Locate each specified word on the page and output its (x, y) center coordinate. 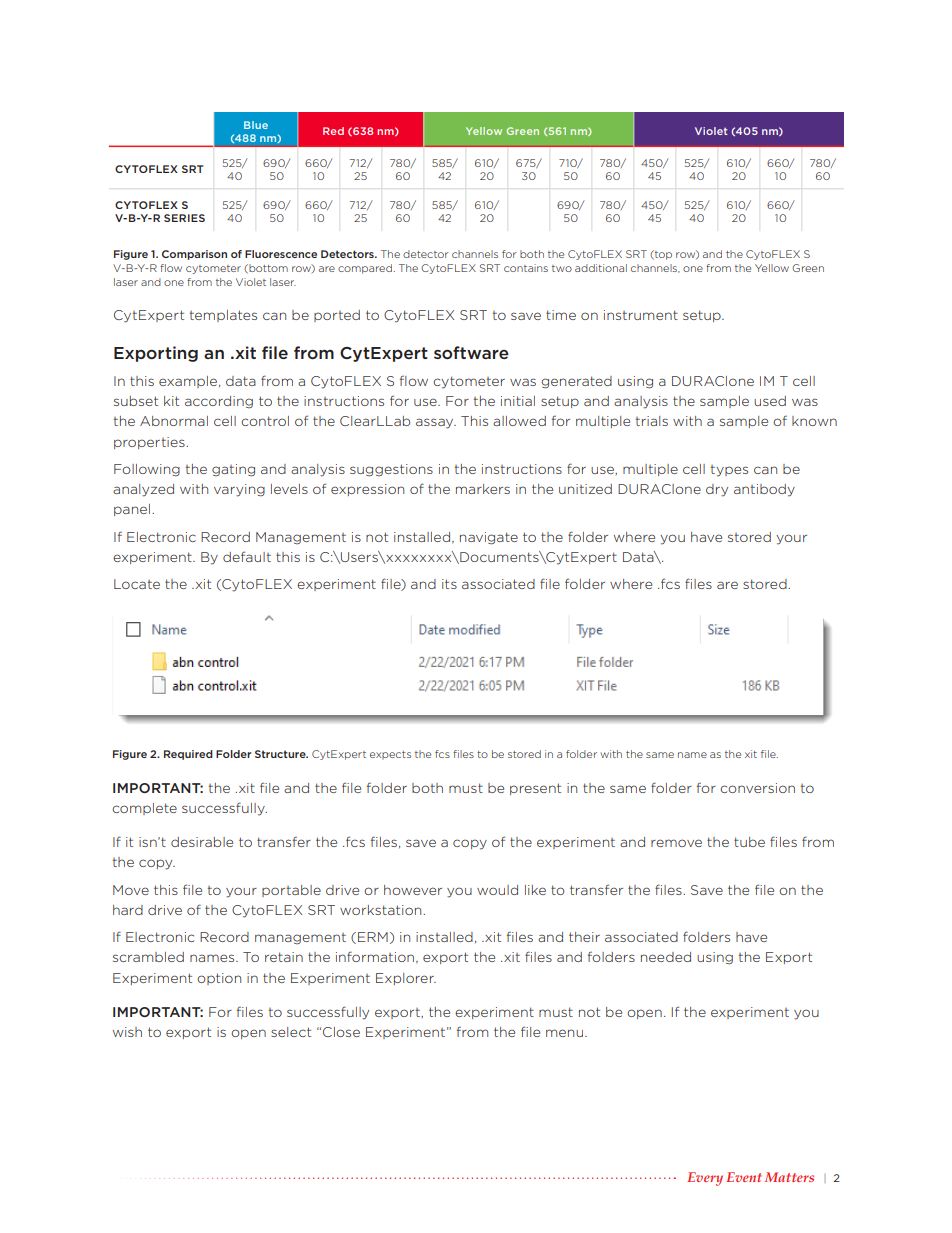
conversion (757, 788)
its (449, 584)
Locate (137, 584)
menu (564, 1033)
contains (526, 268)
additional (601, 268)
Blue (256, 125)
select (291, 1032)
